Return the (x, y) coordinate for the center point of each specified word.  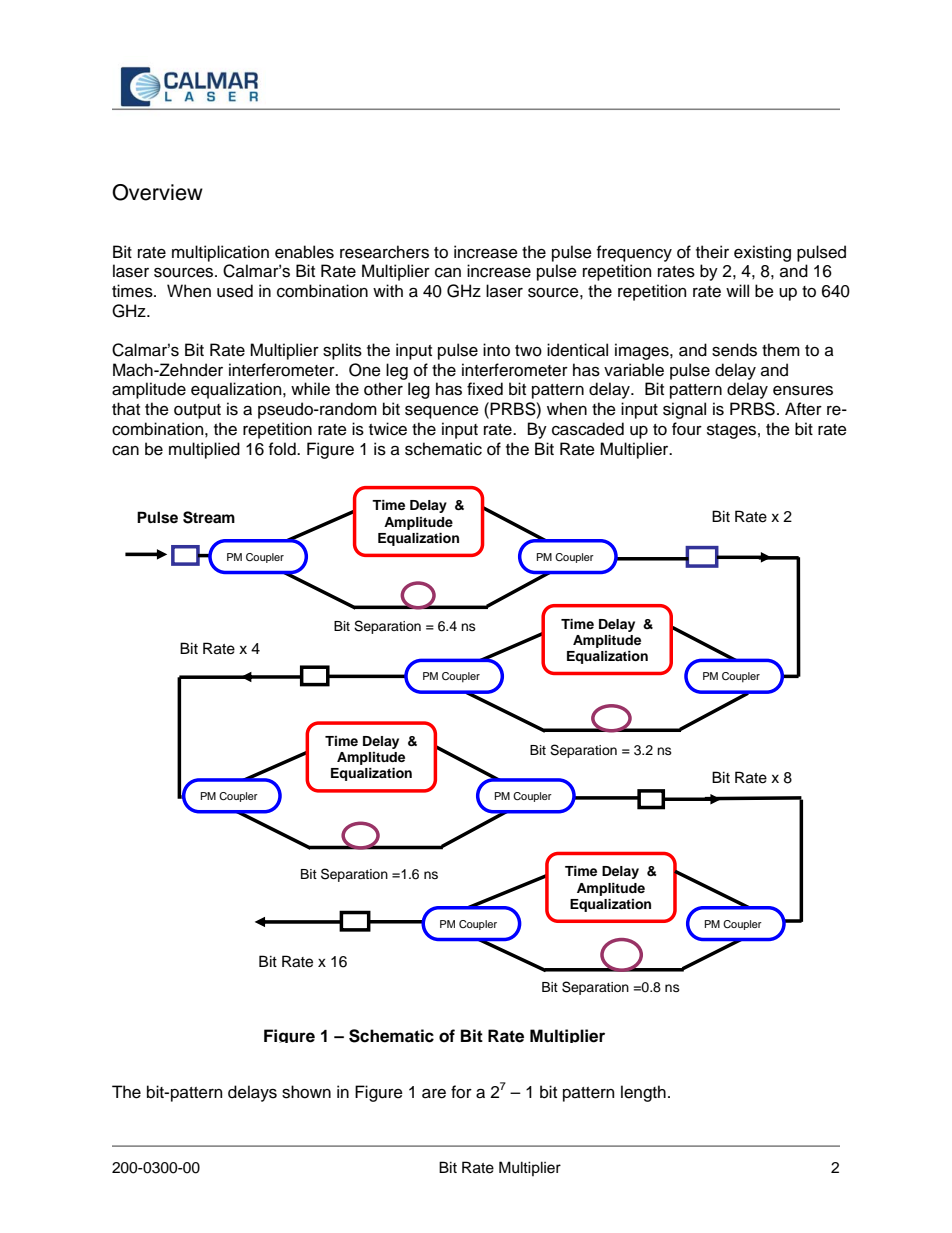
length (643, 1093)
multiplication (220, 253)
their (712, 252)
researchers (384, 252)
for (461, 1092)
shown (306, 1092)
